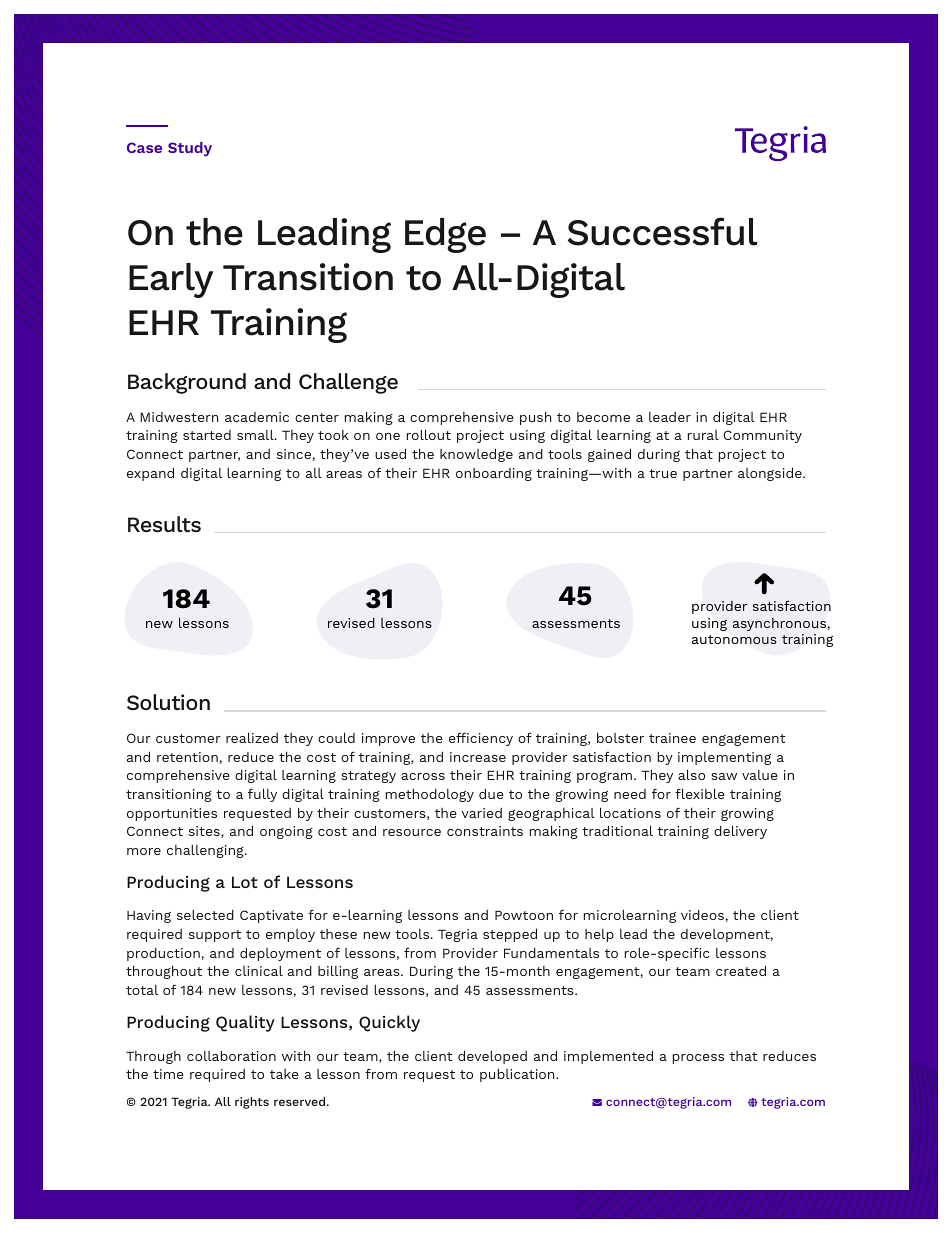 The image size is (952, 1233). Describe the element at coordinates (663, 473) in the screenshot. I see `true` at that location.
